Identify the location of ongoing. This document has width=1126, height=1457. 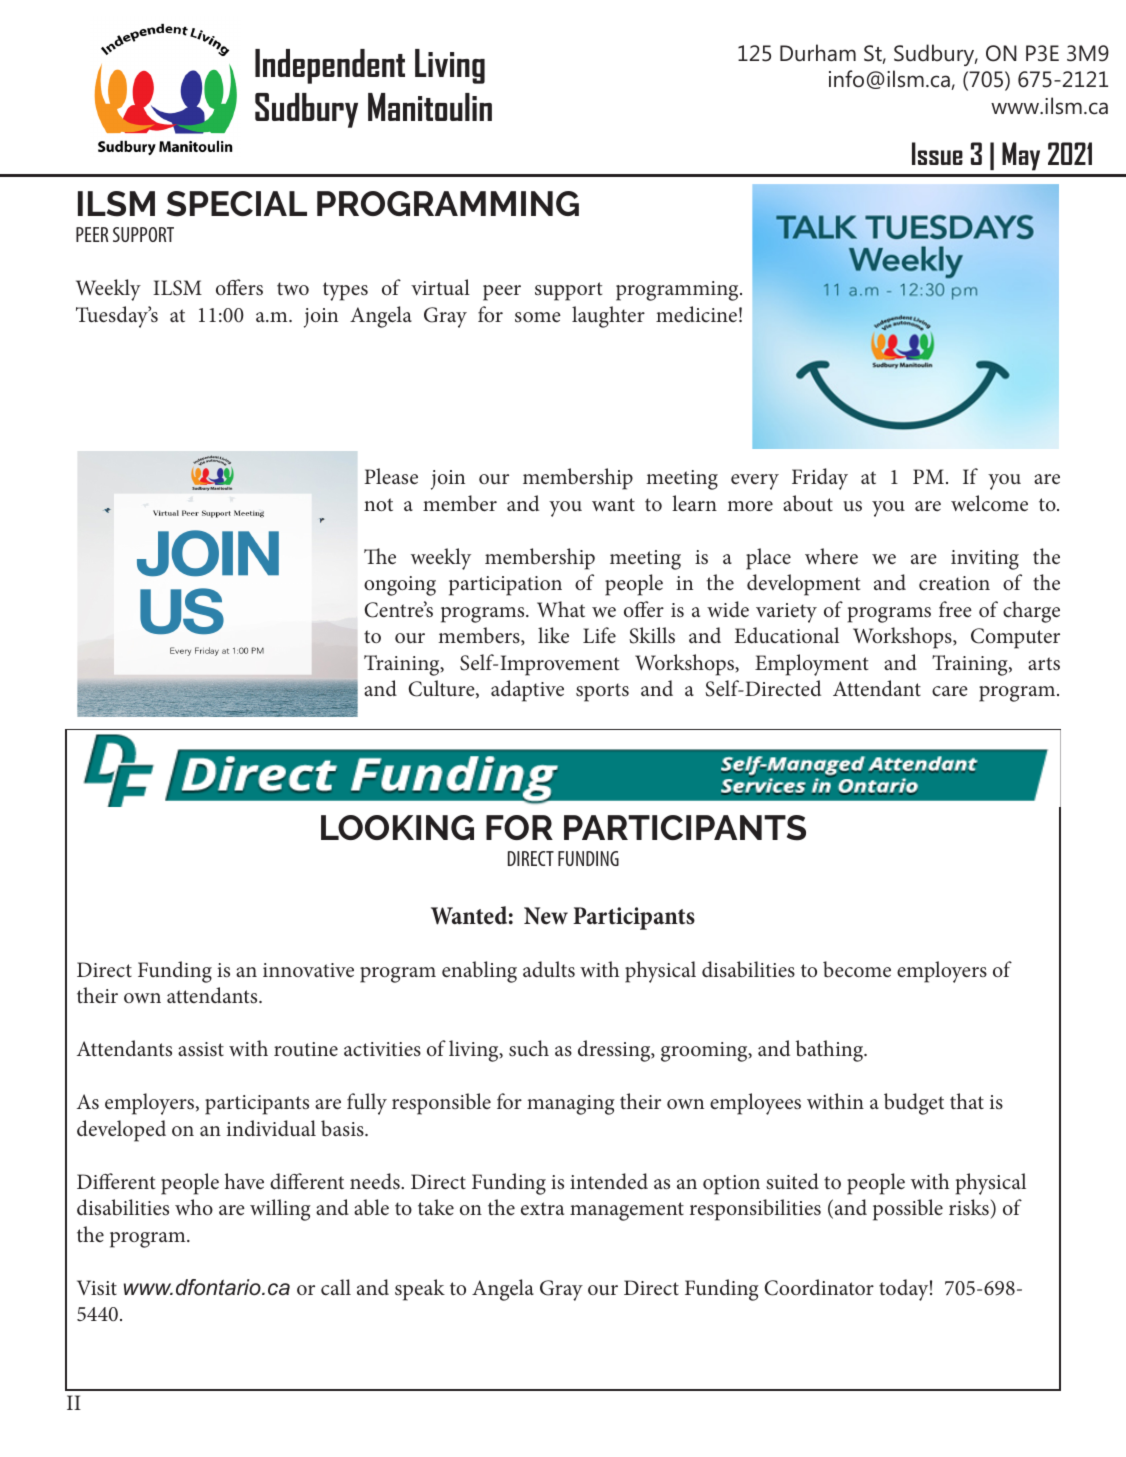
(400, 586).
